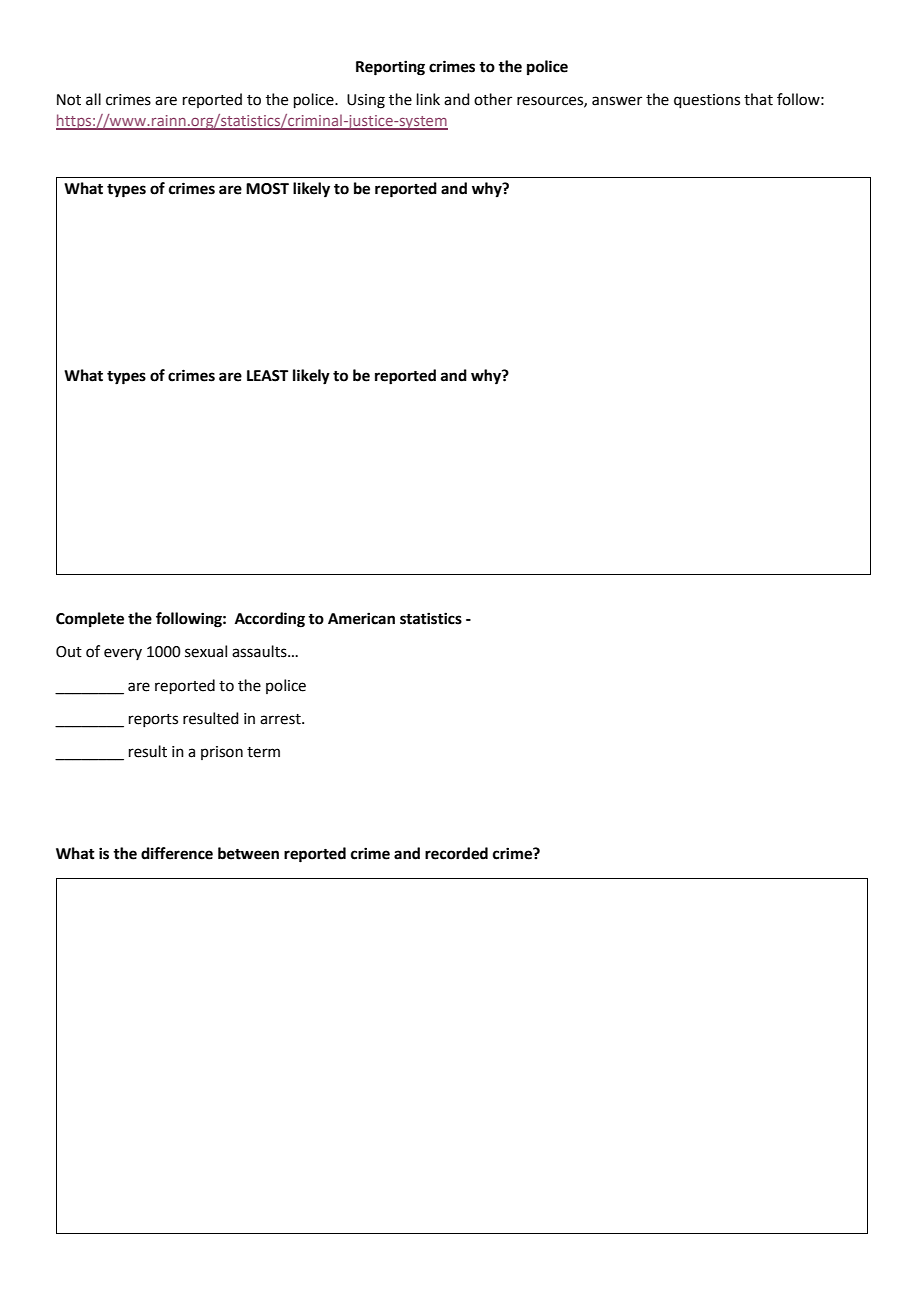 This image has width=924, height=1308. I want to click on According, so click(270, 620).
